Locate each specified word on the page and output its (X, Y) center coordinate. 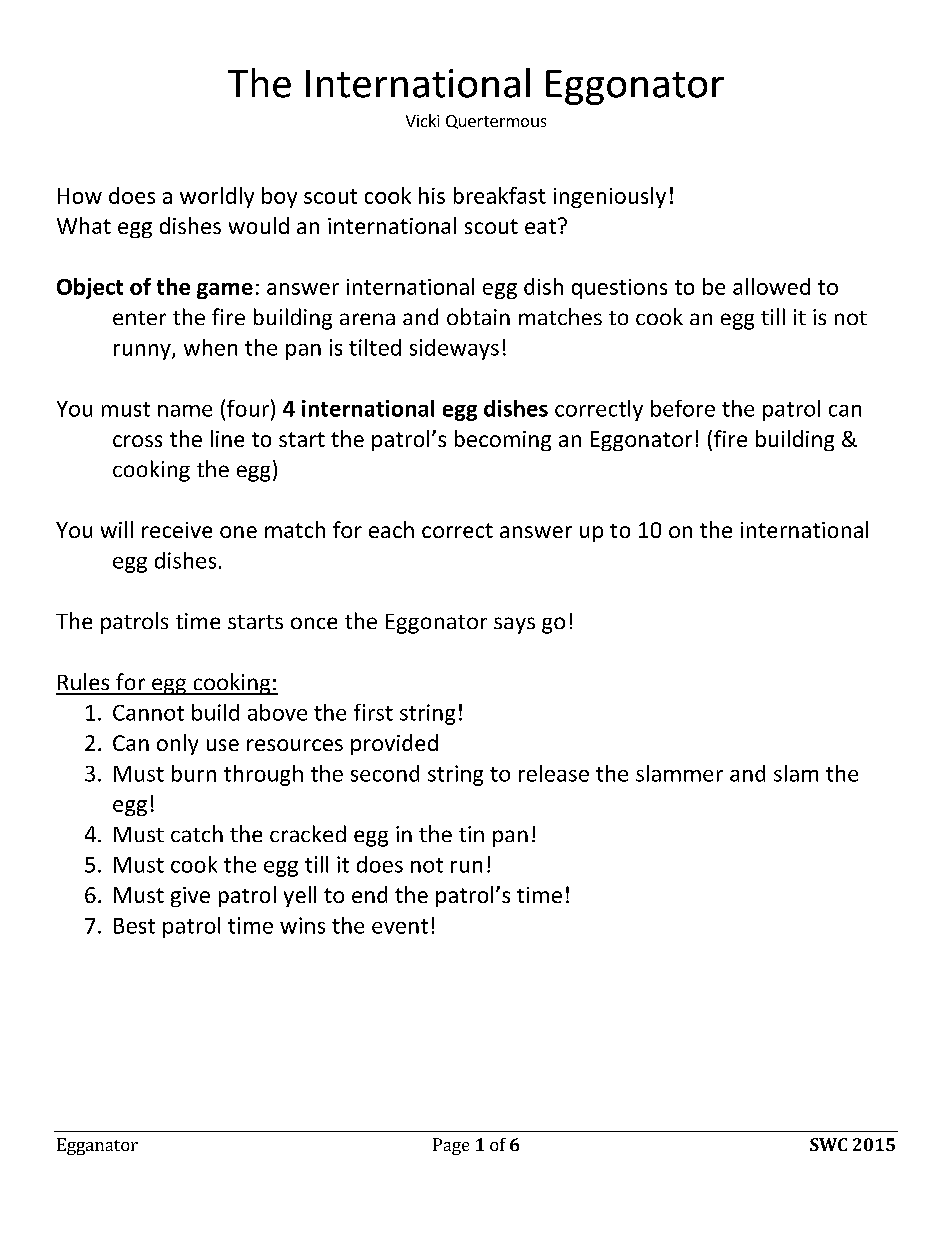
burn (194, 773)
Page (451, 1146)
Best (134, 926)
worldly (217, 197)
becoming (503, 440)
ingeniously (610, 197)
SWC (828, 1144)
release (554, 773)
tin (471, 834)
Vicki (422, 120)
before (683, 408)
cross (137, 441)
